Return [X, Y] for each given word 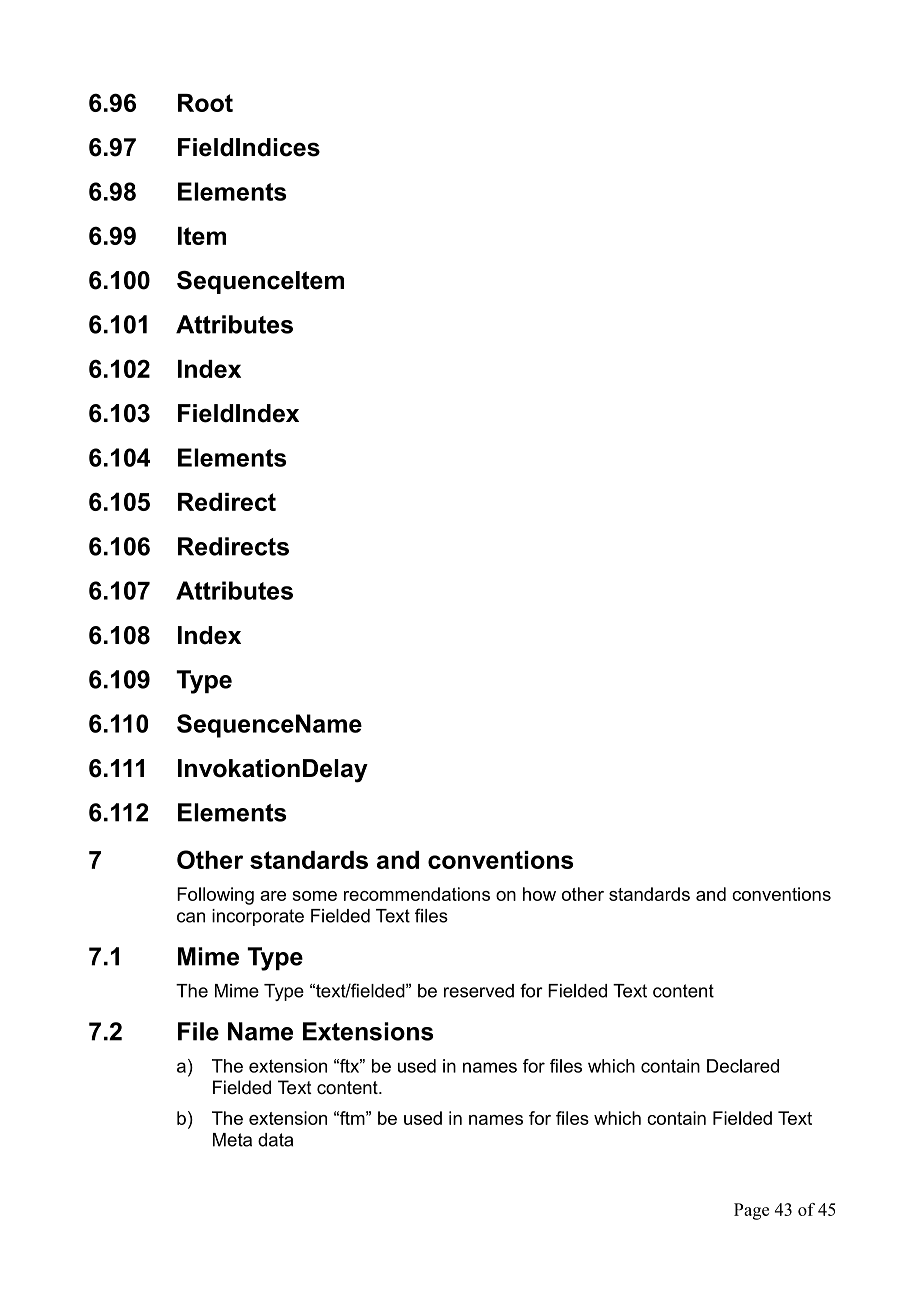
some [314, 896]
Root [205, 103]
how [539, 894]
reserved [479, 991]
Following [215, 896]
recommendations [417, 894]
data [275, 1140]
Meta [232, 1140]
